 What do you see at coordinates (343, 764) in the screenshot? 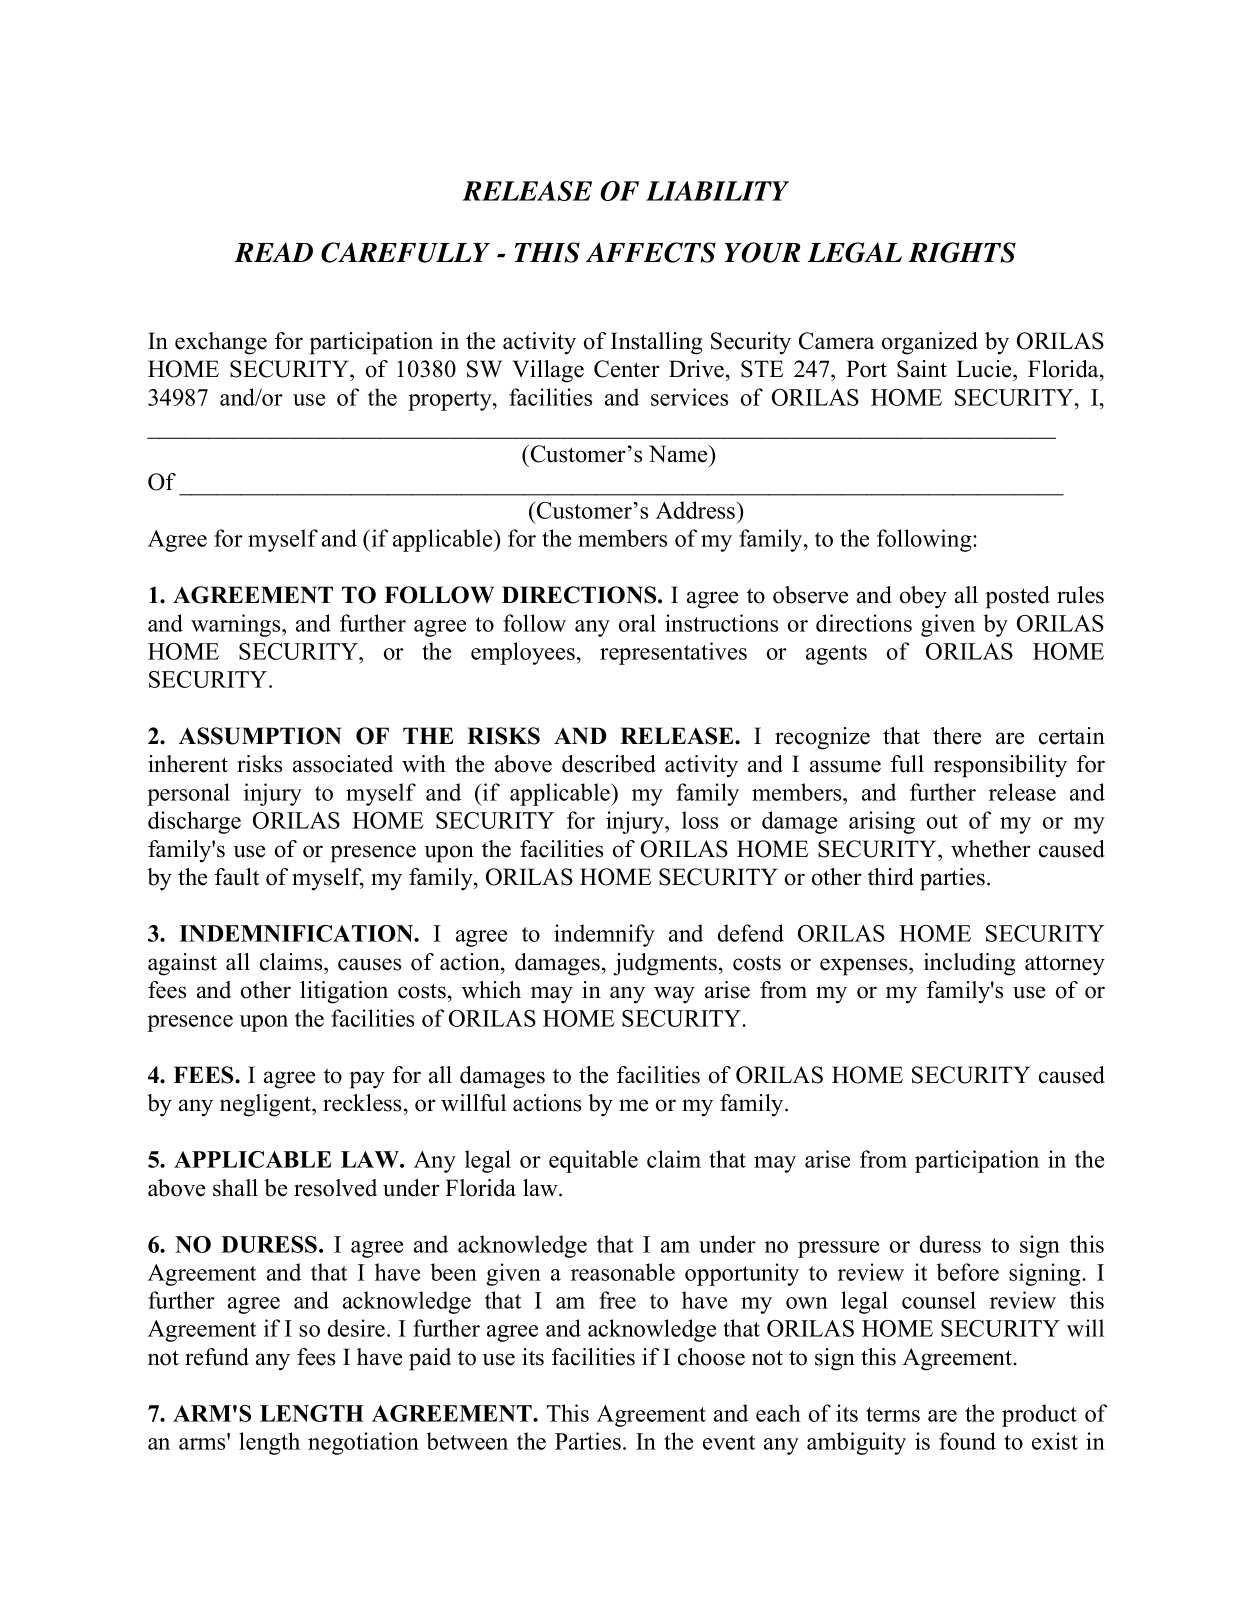
I see `associated` at bounding box center [343, 764].
